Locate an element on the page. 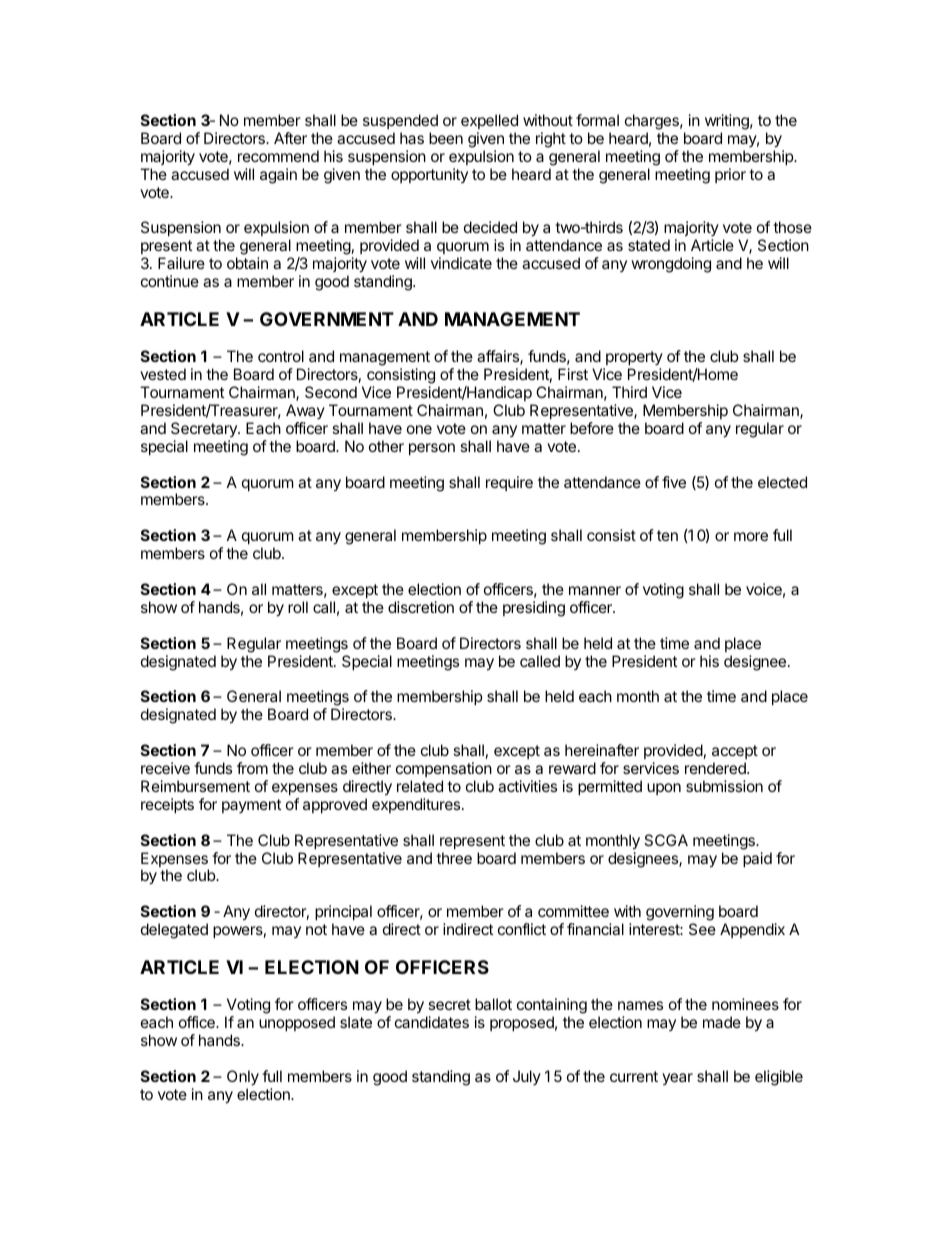 The height and width of the document is (1233, 952). submission is located at coordinates (724, 786).
